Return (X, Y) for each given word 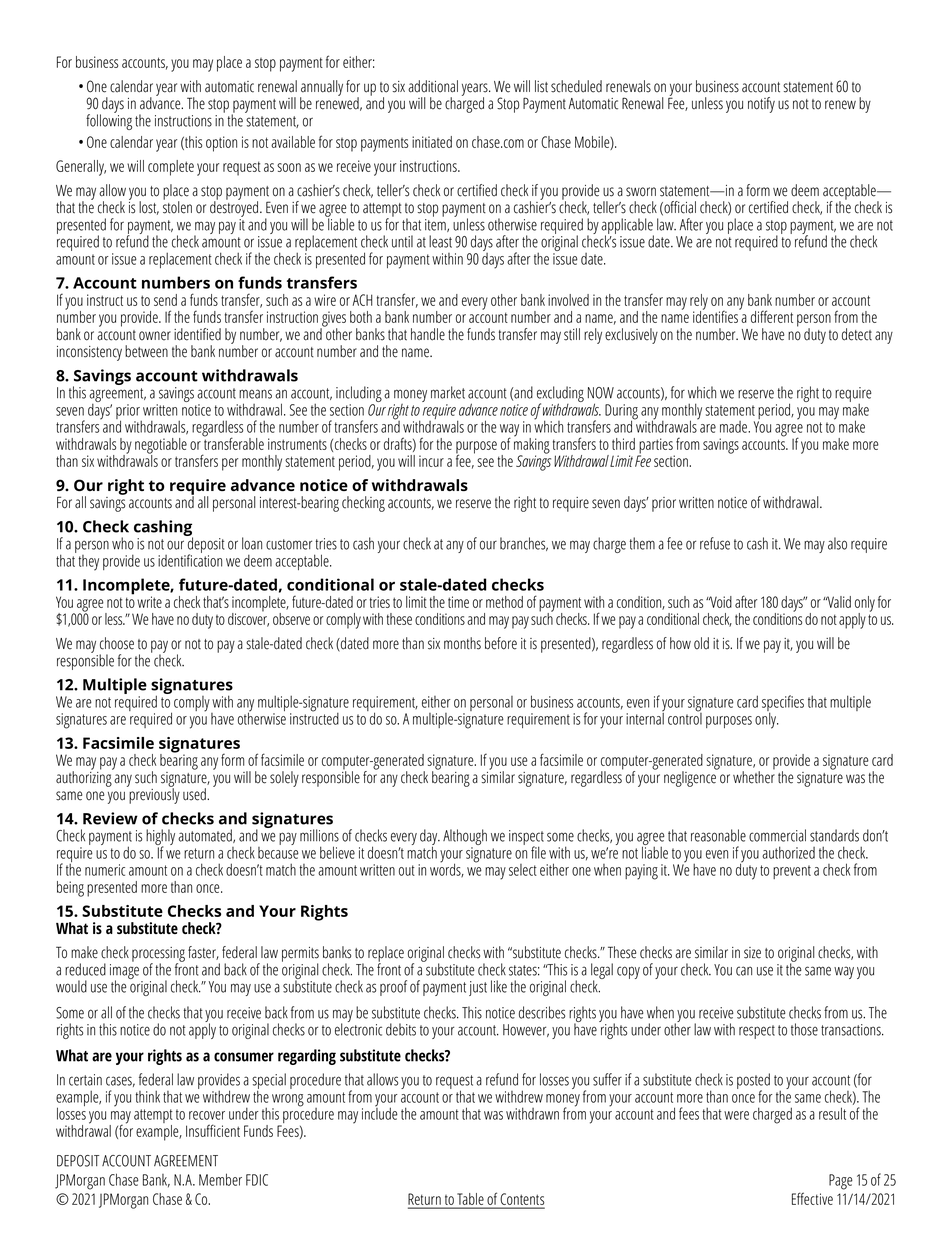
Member (220, 1179)
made (735, 427)
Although (465, 838)
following (109, 121)
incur (431, 461)
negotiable (161, 447)
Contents (522, 1200)
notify (761, 105)
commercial (777, 835)
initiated (432, 142)
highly (160, 838)
